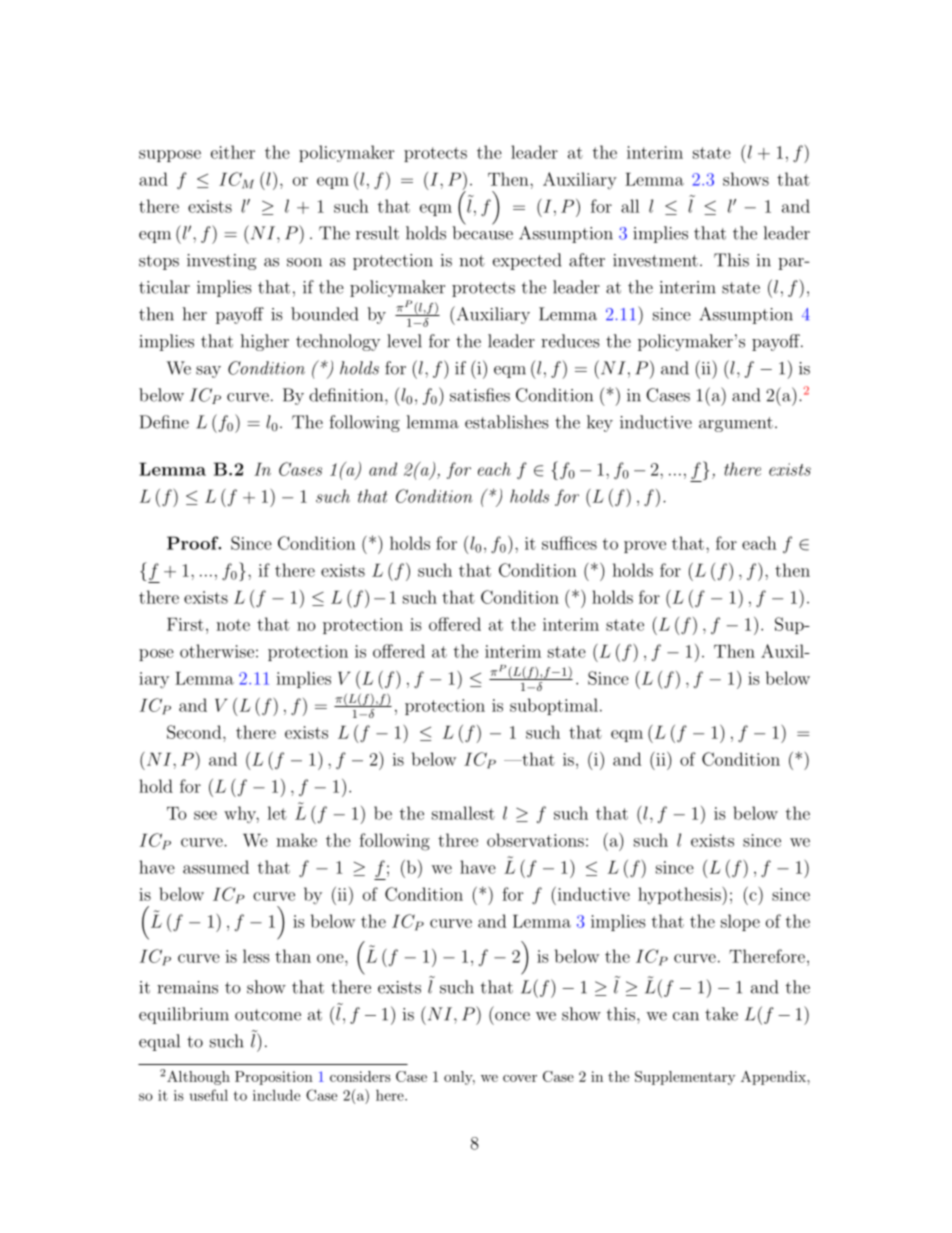 This image has height=1233, width=952. Describe the element at coordinates (680, 896) in the image. I see `hypothesis` at that location.
